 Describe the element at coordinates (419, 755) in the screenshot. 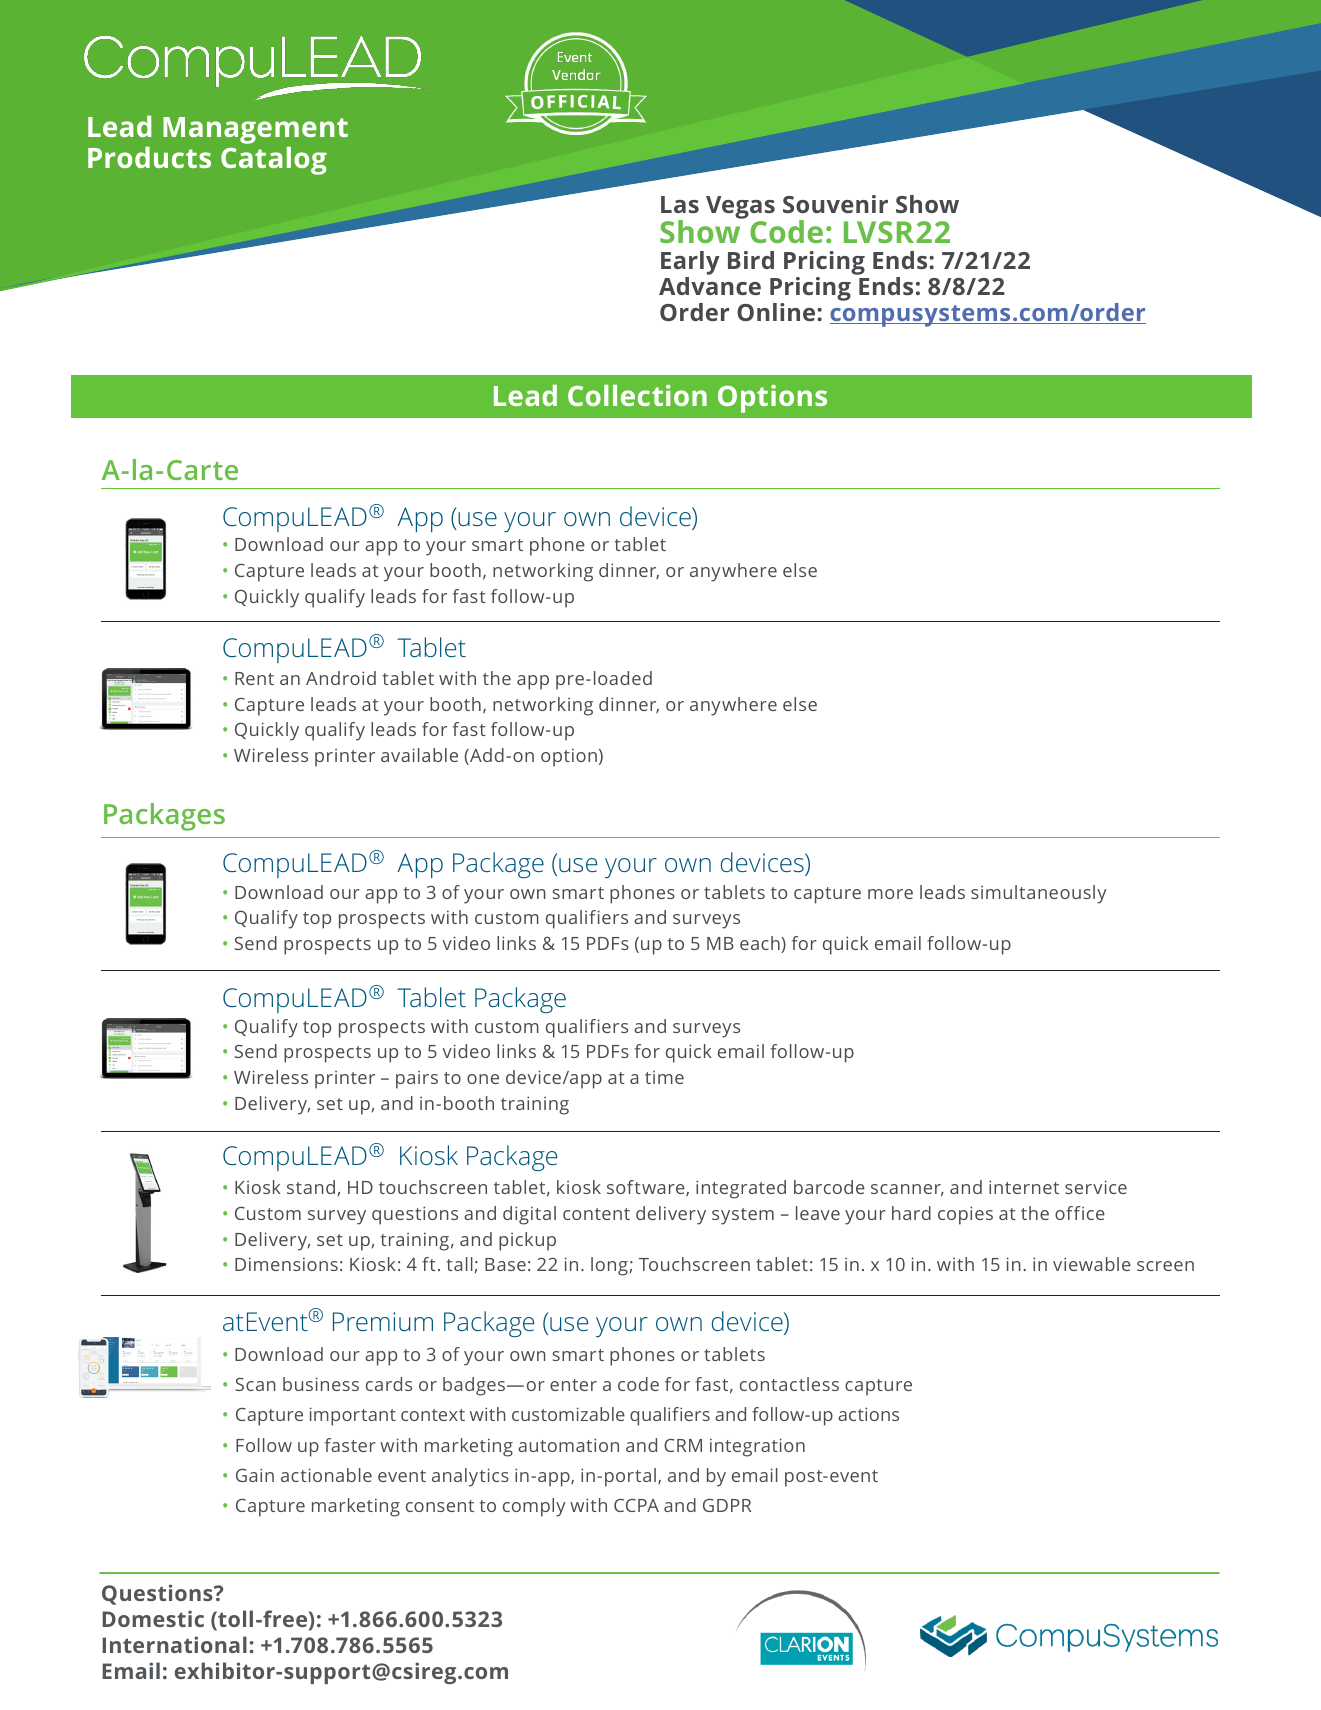

I see `available` at that location.
